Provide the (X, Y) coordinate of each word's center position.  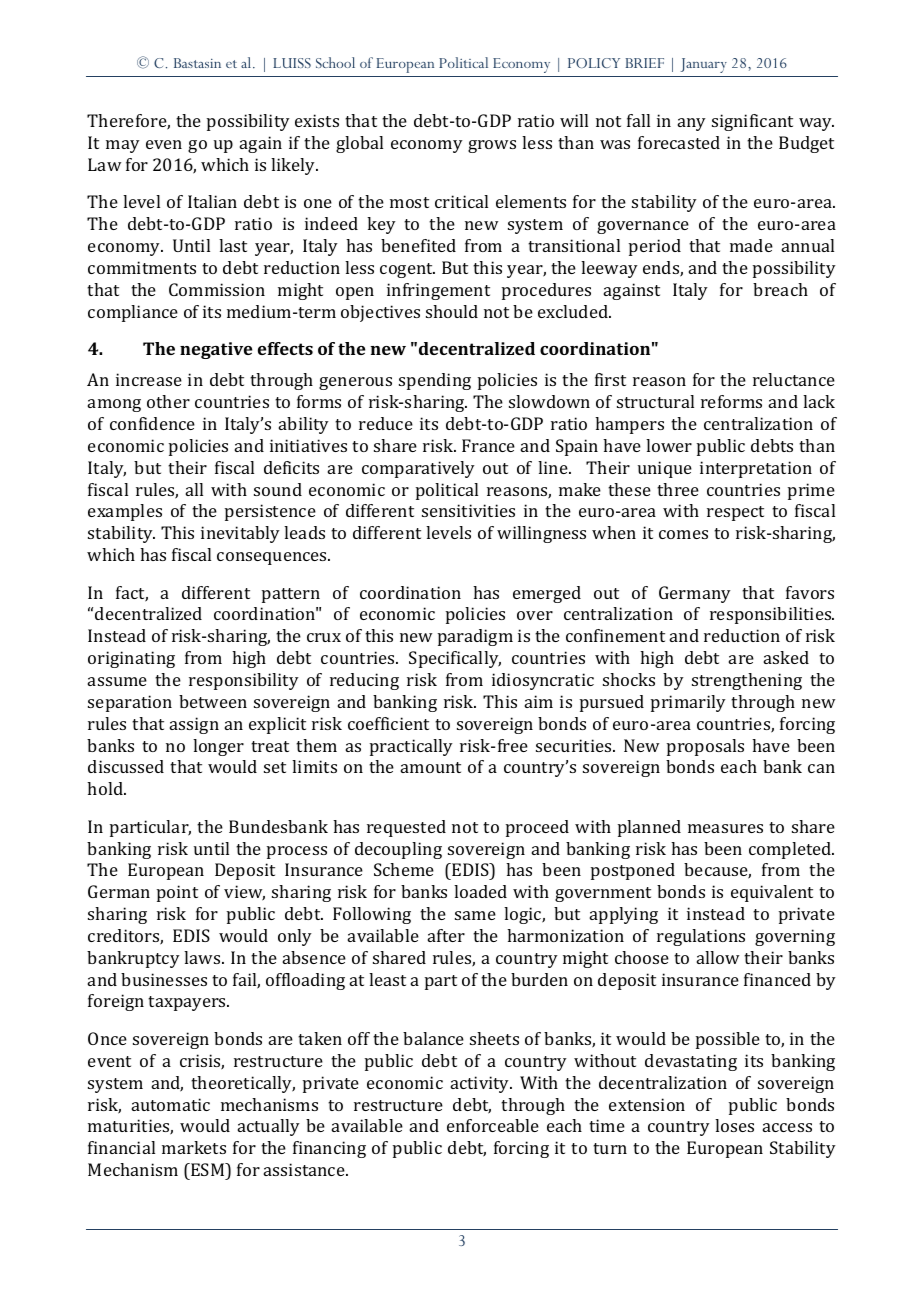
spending (435, 381)
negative (216, 350)
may (123, 146)
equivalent (772, 893)
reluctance (794, 379)
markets (194, 1147)
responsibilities (772, 615)
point (177, 893)
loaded (480, 891)
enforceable (493, 1125)
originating (131, 659)
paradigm (475, 637)
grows (492, 146)
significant (752, 122)
